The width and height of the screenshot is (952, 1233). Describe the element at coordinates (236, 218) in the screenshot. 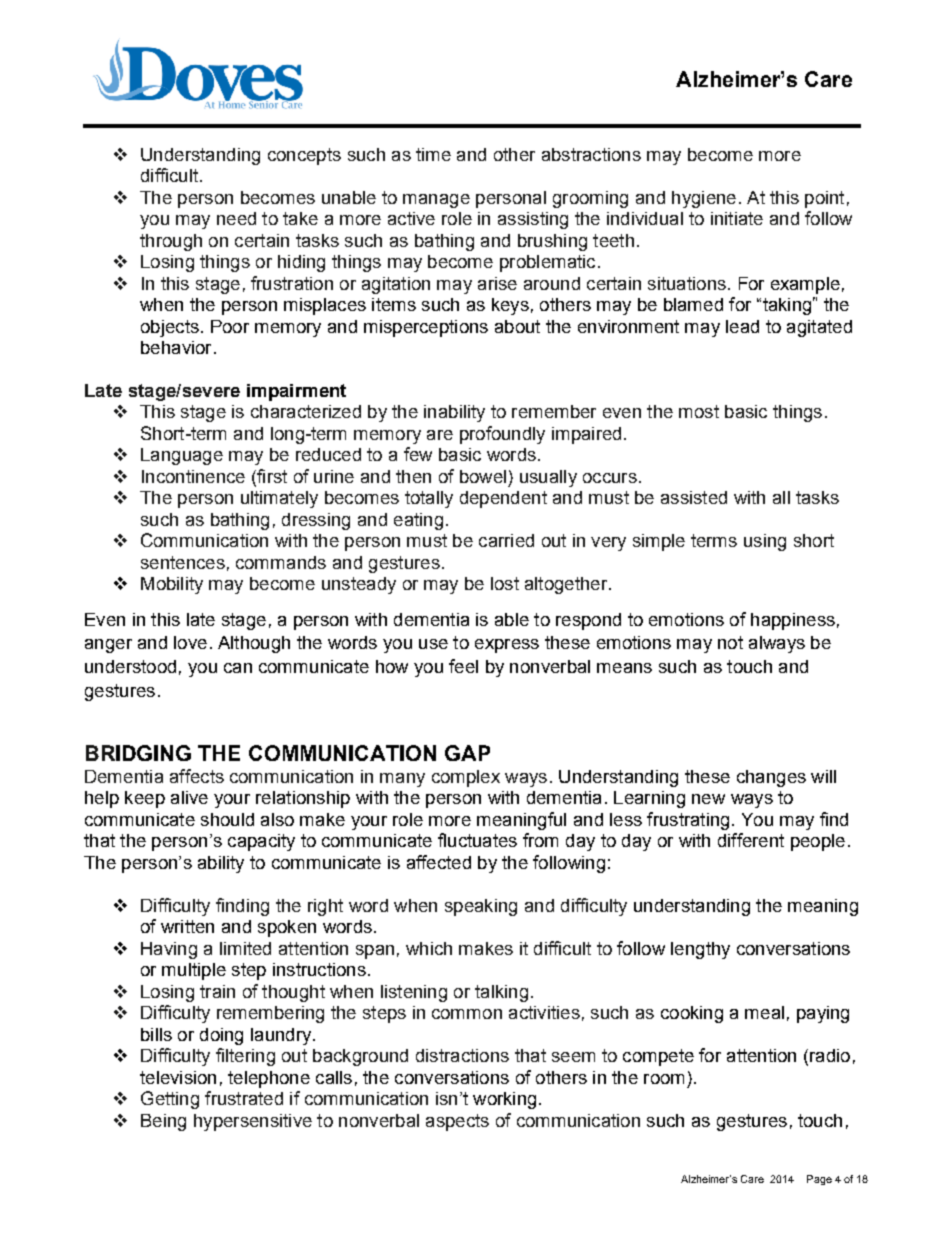

I see `need` at that location.
